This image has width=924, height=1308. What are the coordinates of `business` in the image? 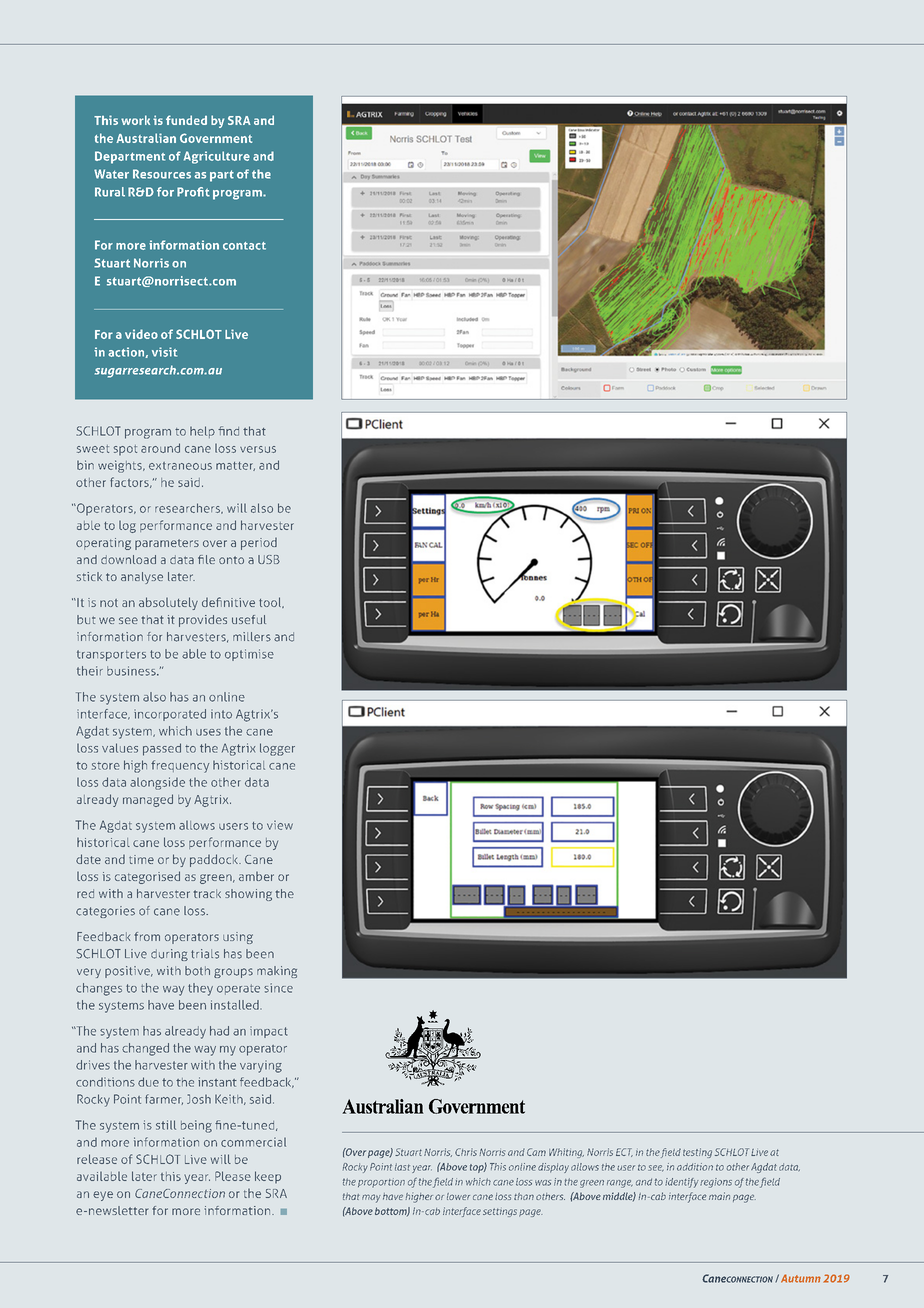 It's located at (132, 671).
